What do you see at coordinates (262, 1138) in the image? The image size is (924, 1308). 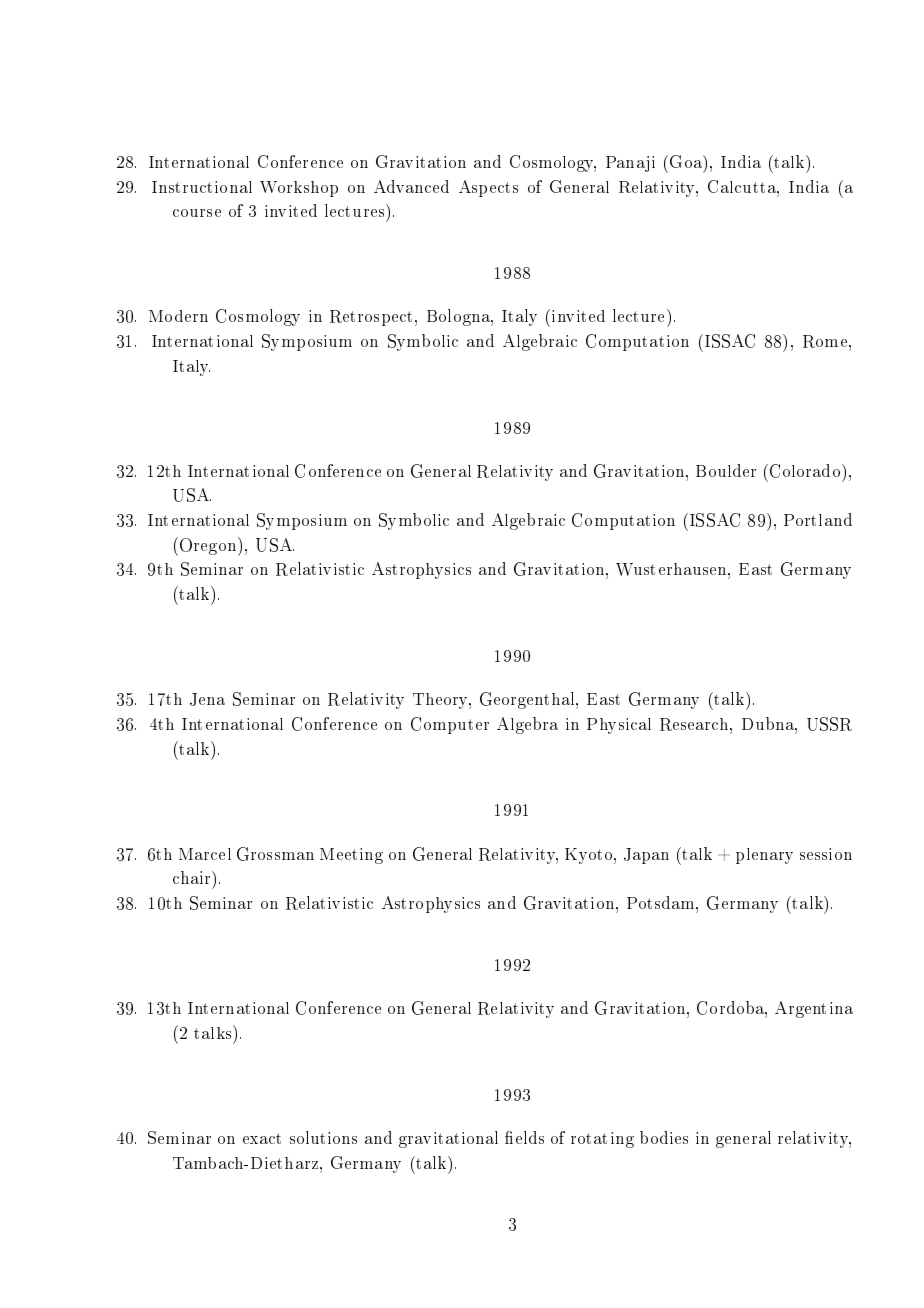 I see `exact` at bounding box center [262, 1138].
